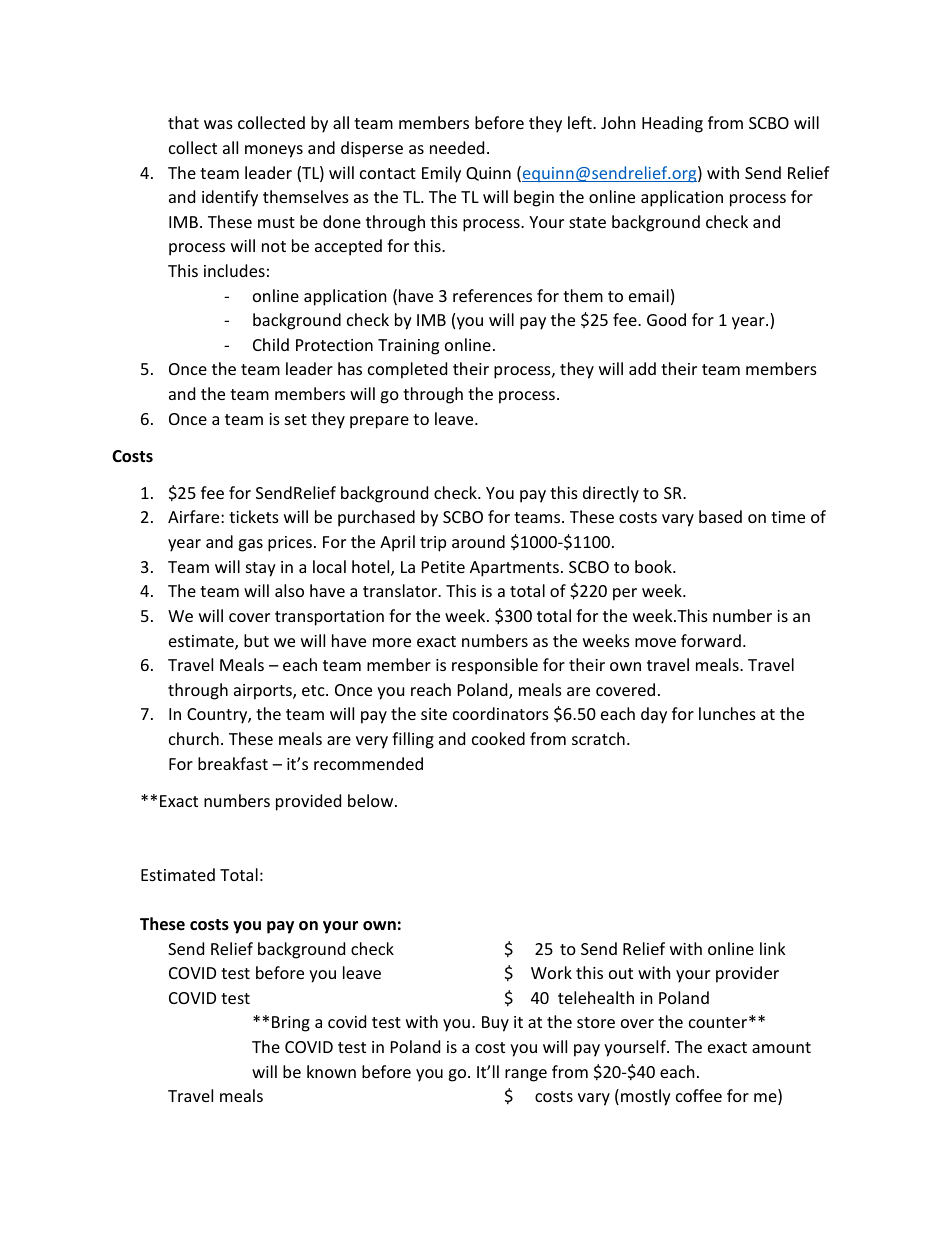 This screenshot has width=952, height=1233. I want to click on coffee, so click(699, 1095).
